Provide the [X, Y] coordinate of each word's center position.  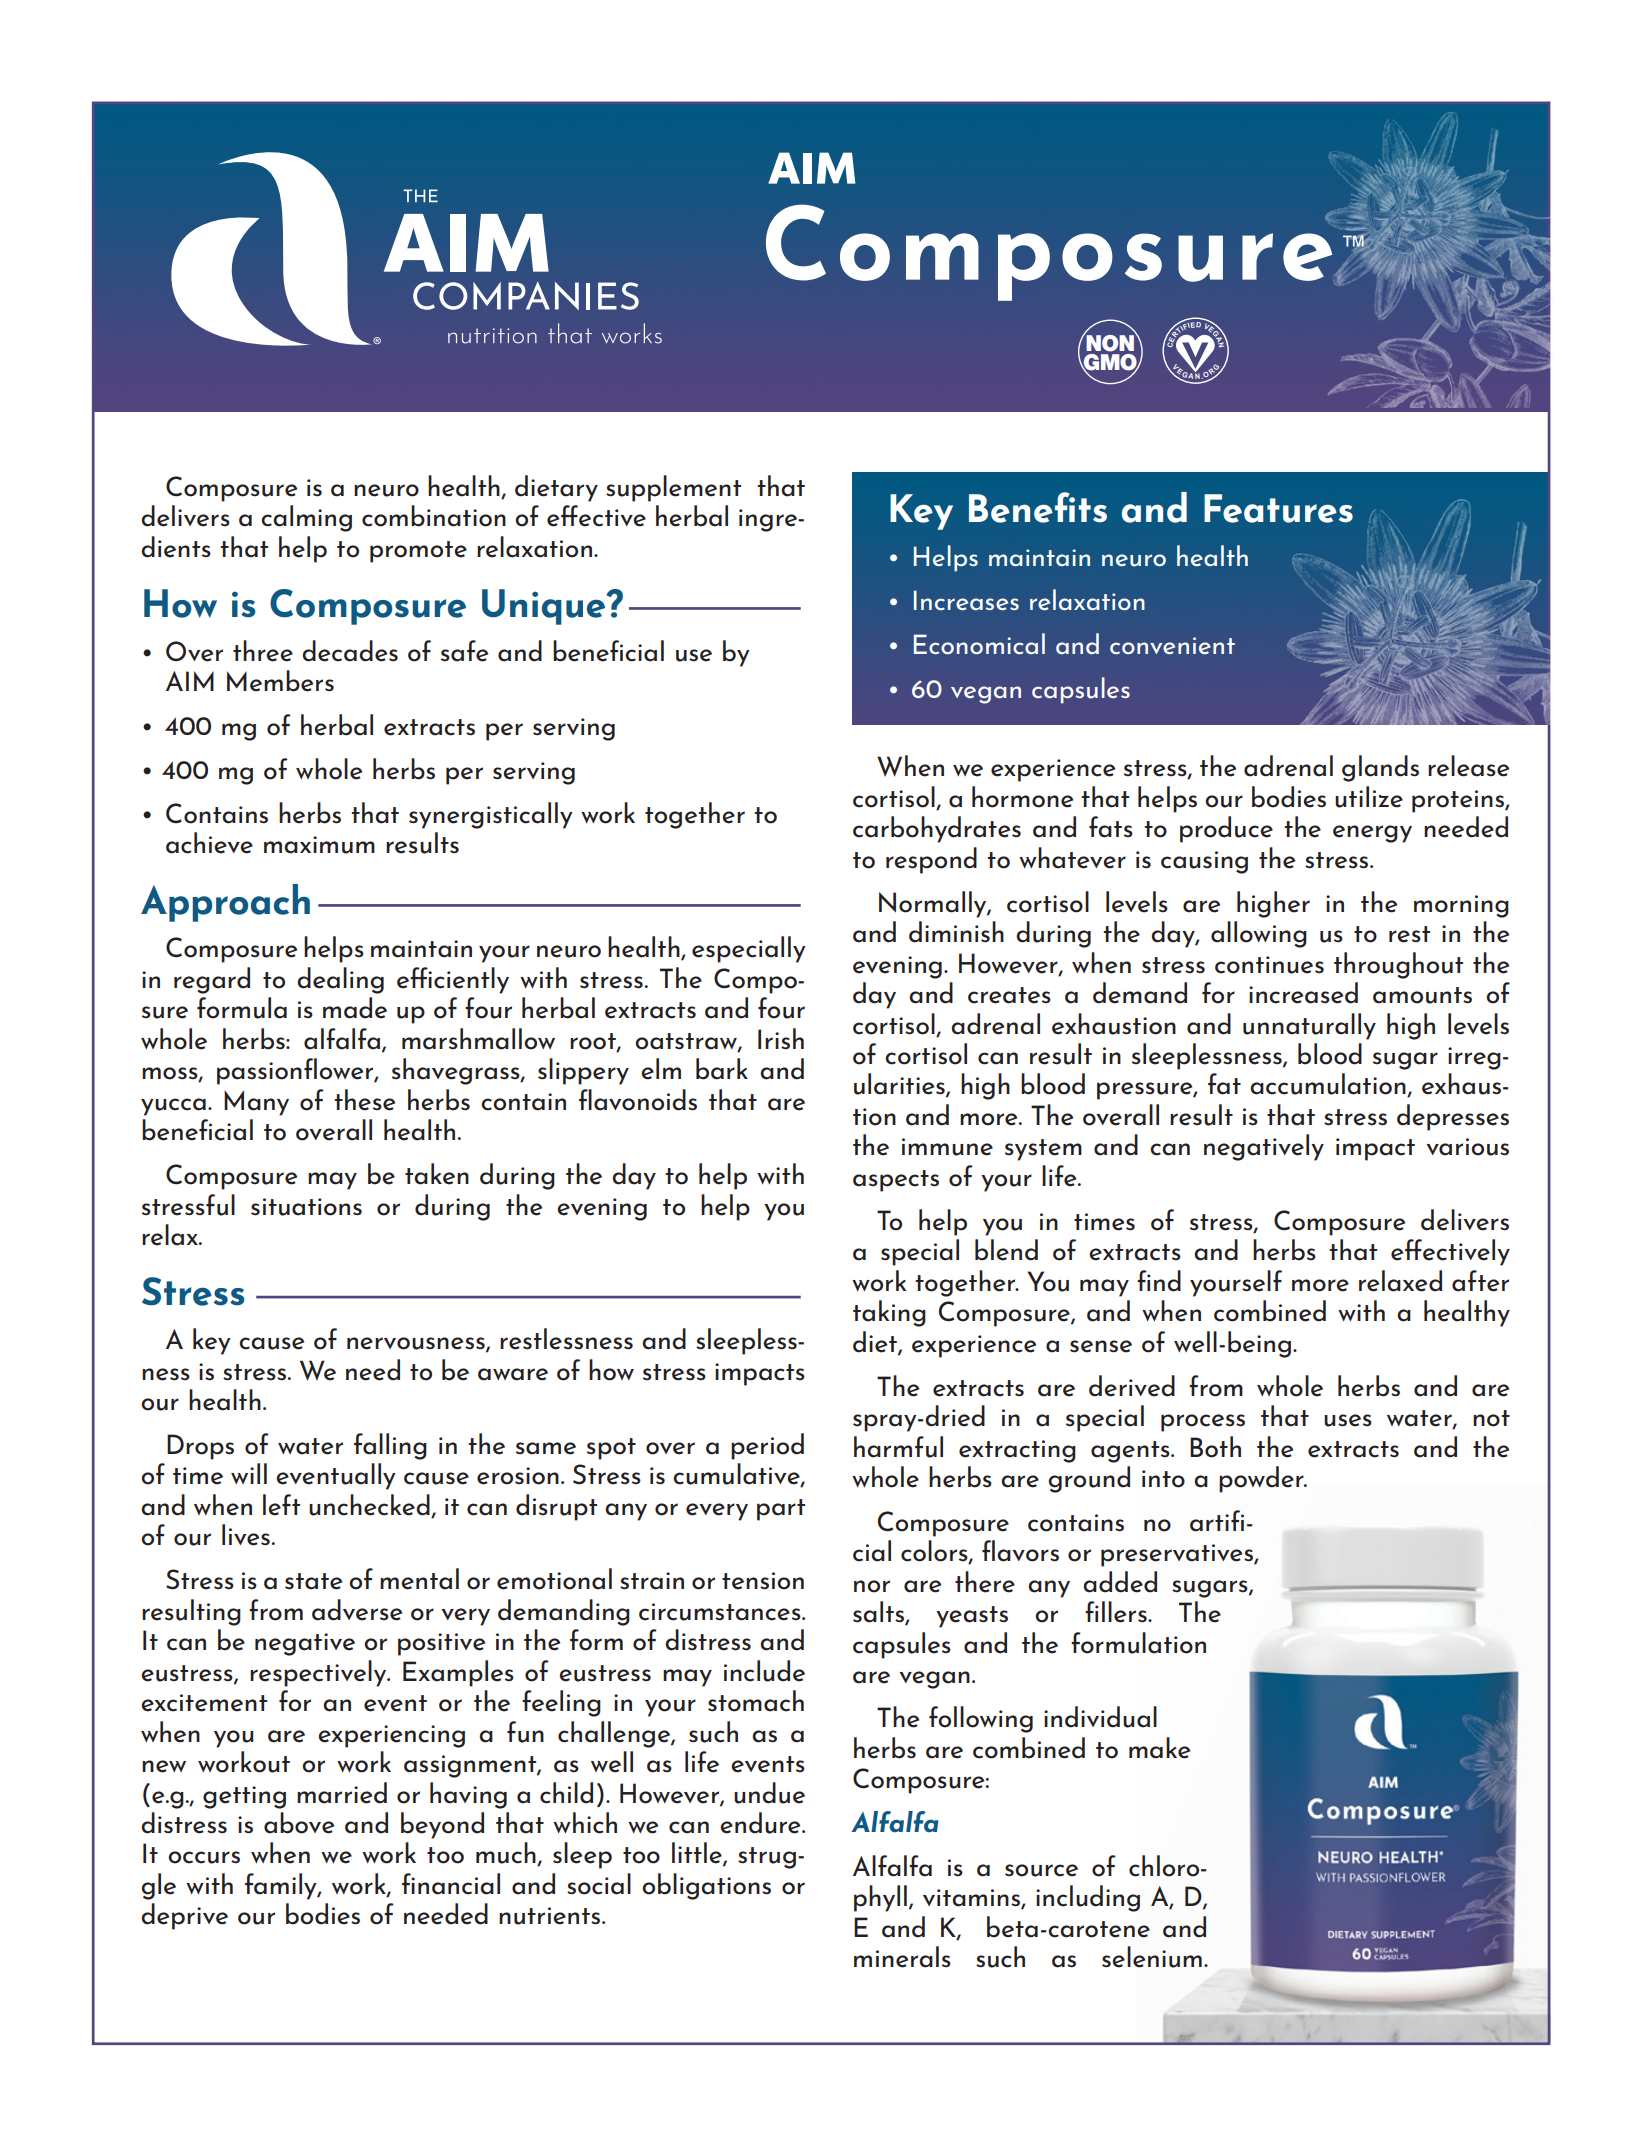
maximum [319, 845]
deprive [184, 1916]
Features [1278, 508]
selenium [1152, 1957]
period [767, 1446]
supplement [673, 488]
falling [390, 1446]
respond [931, 860]
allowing [1259, 934]
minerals [902, 1957]
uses [1348, 1420]
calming [306, 518]
